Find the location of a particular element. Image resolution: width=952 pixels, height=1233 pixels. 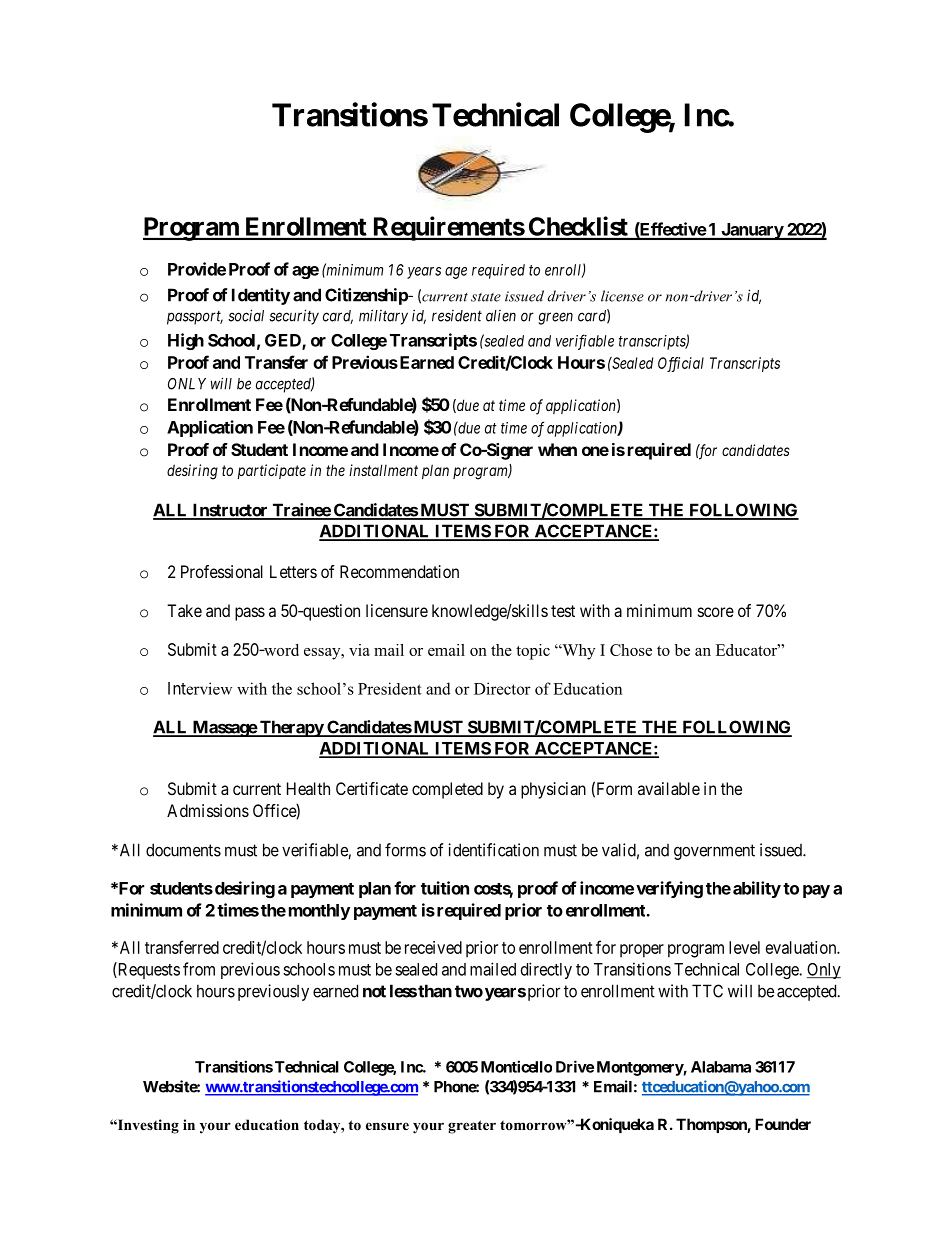

monthly is located at coordinates (319, 912).
